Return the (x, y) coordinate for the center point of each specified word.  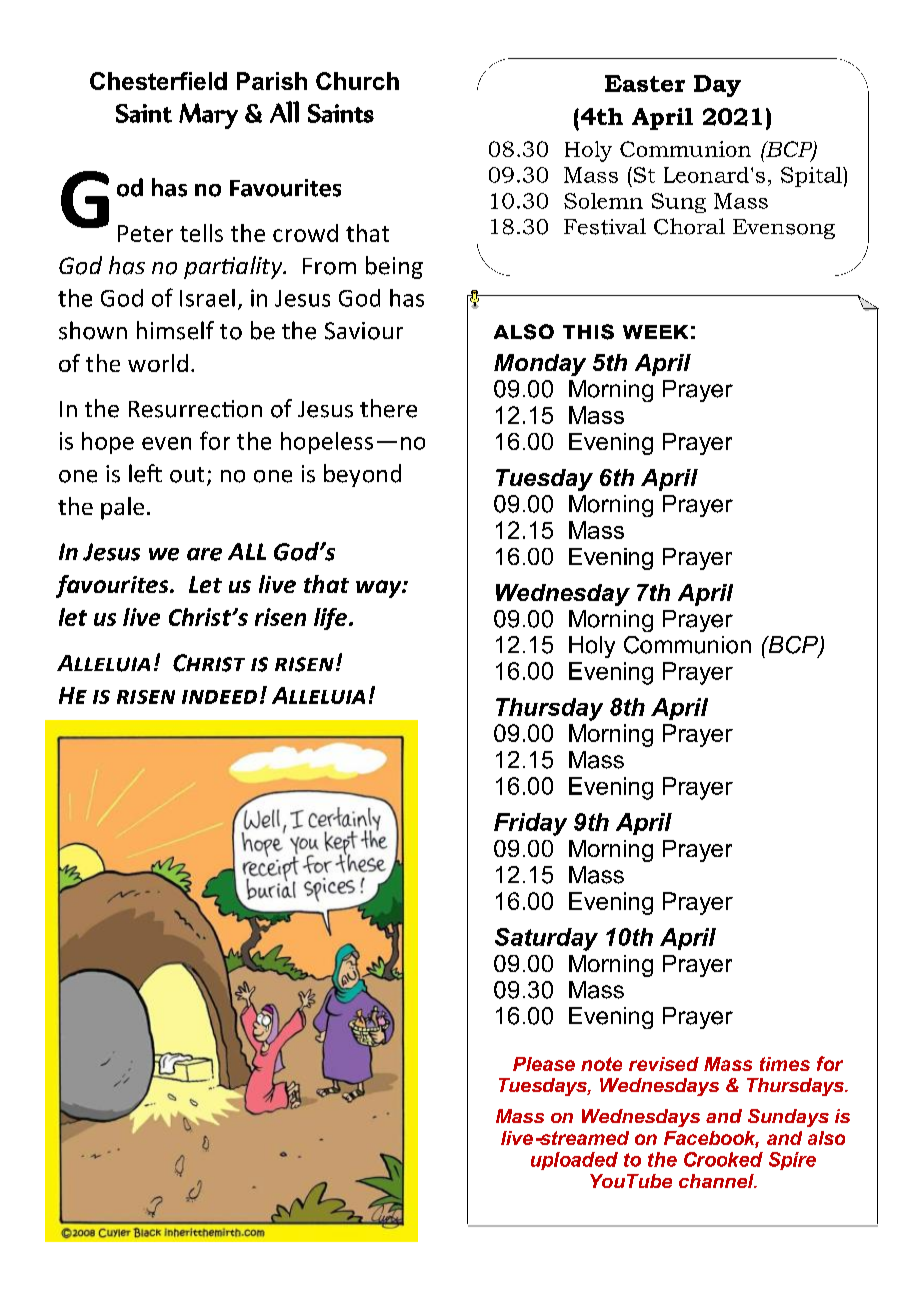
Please (544, 1064)
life (330, 619)
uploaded (574, 1161)
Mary (208, 116)
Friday (530, 824)
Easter (645, 83)
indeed (219, 697)
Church (357, 81)
